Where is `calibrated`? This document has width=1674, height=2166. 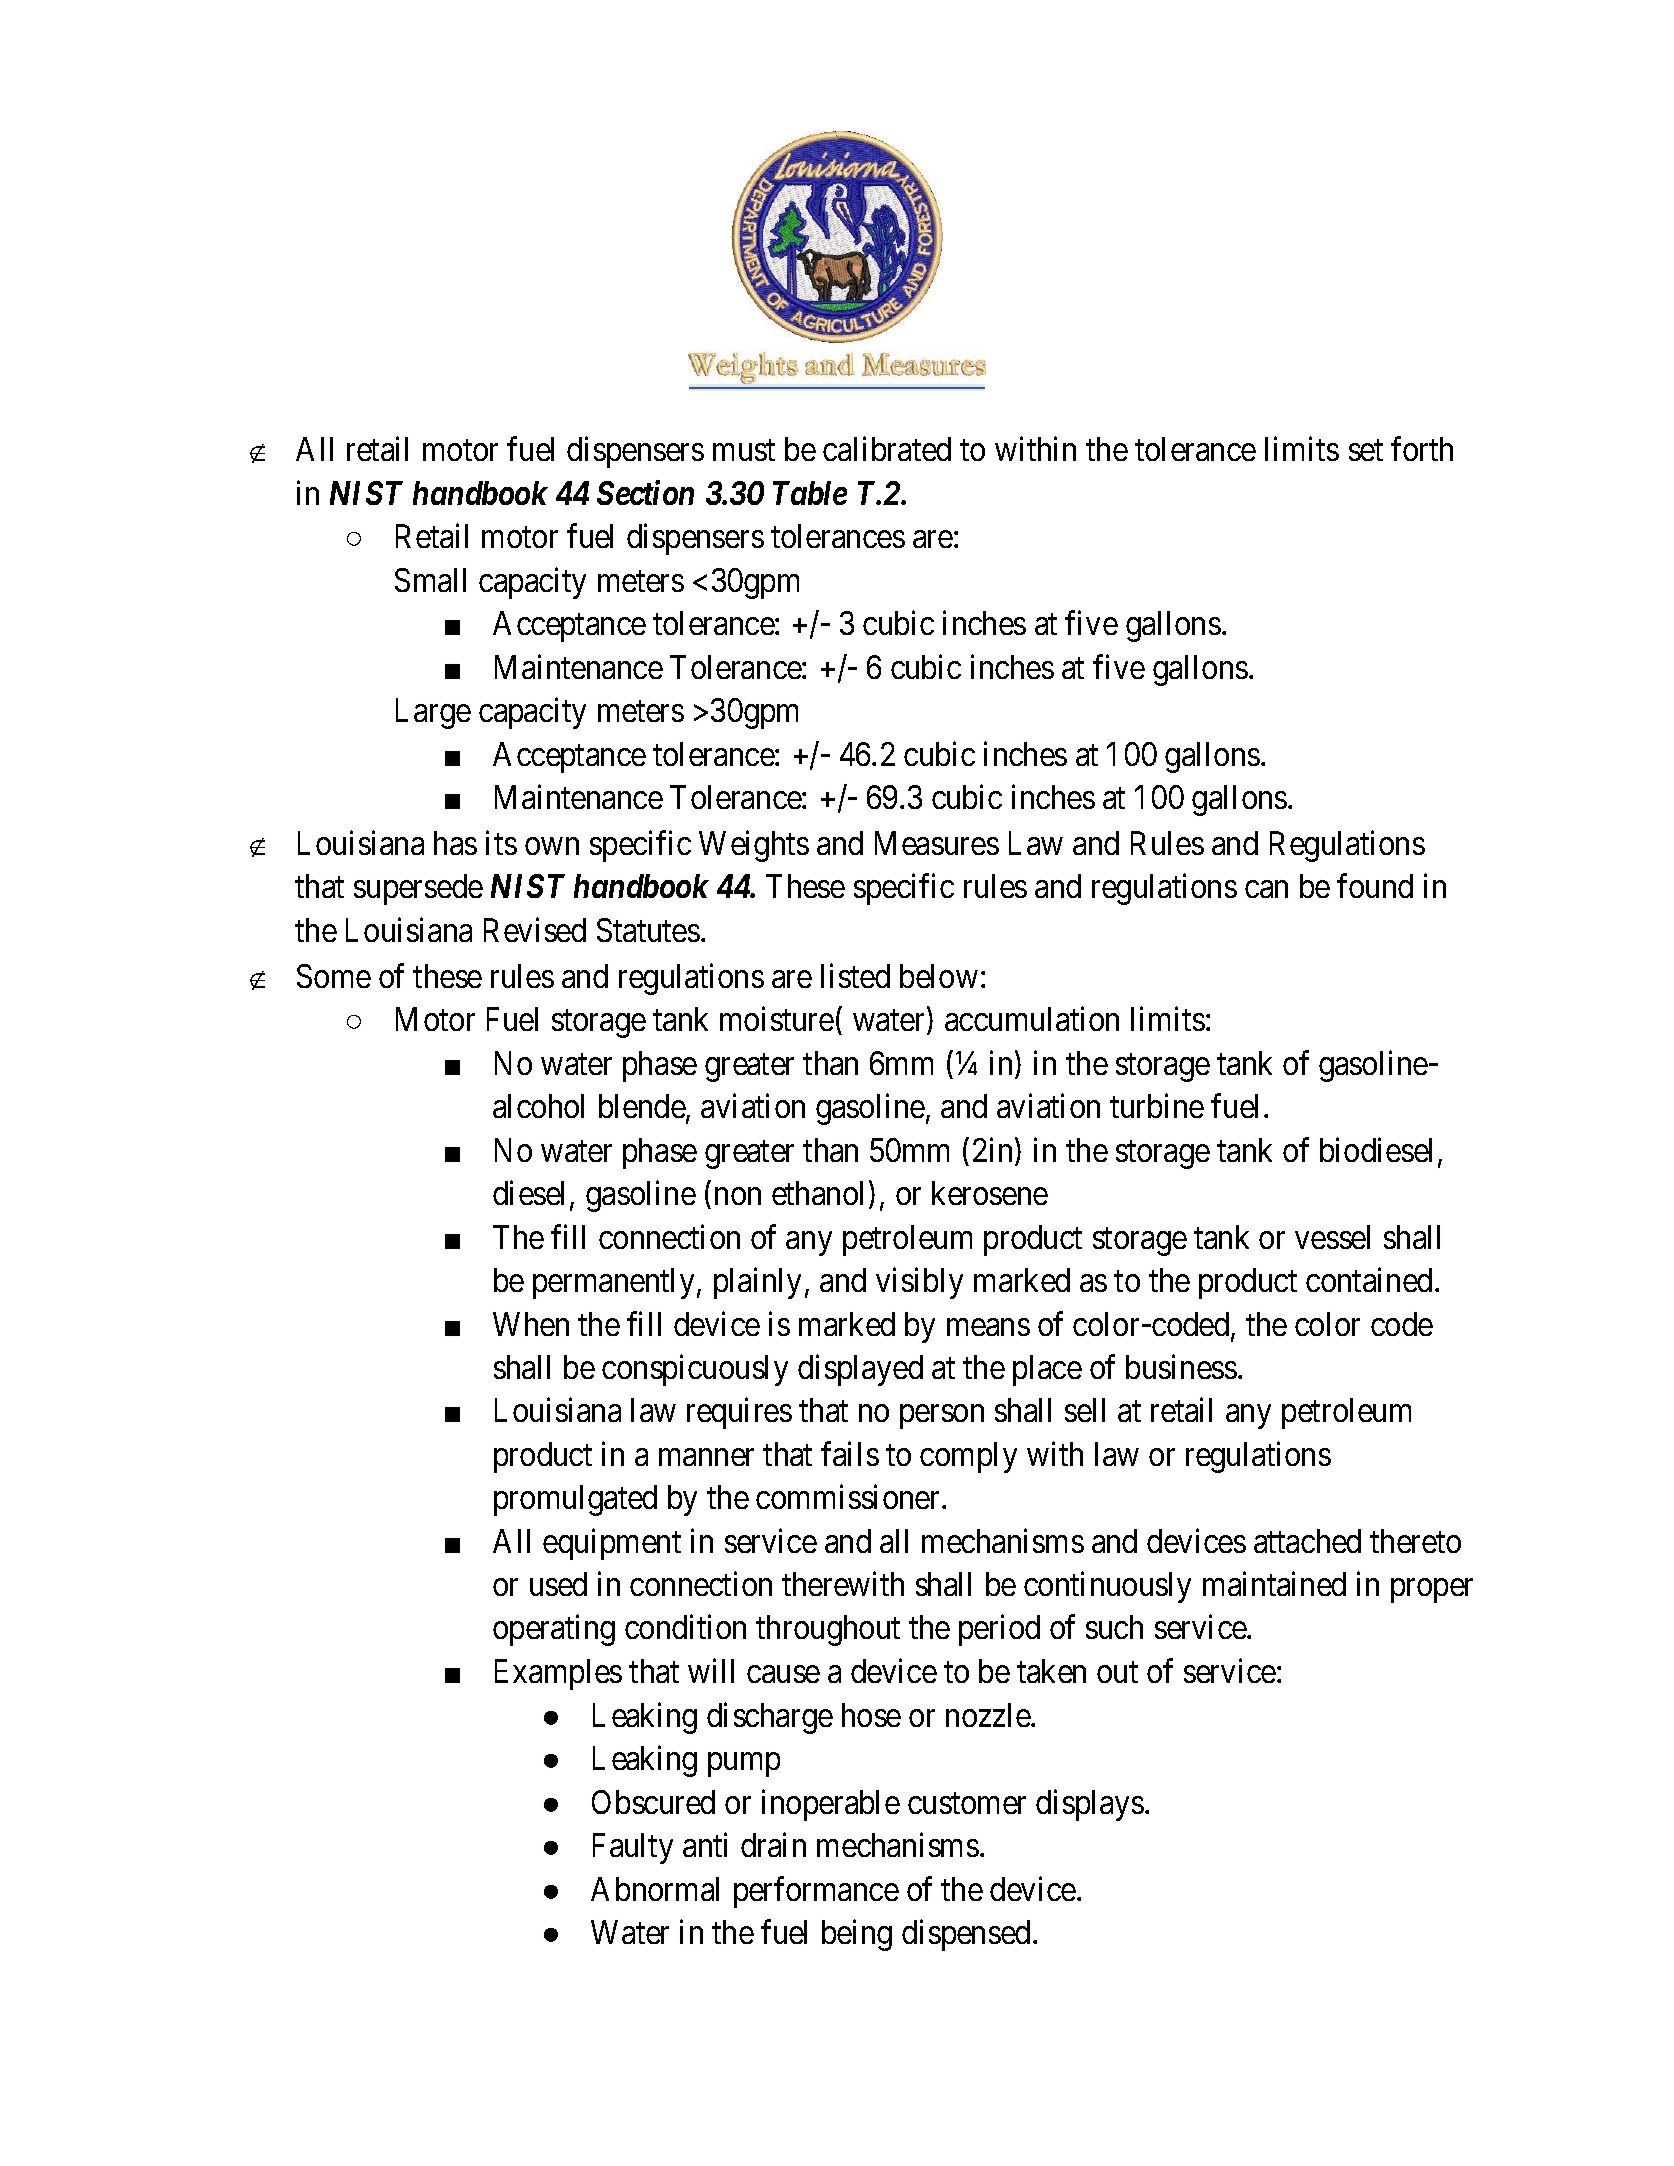 calibrated is located at coordinates (887, 449).
